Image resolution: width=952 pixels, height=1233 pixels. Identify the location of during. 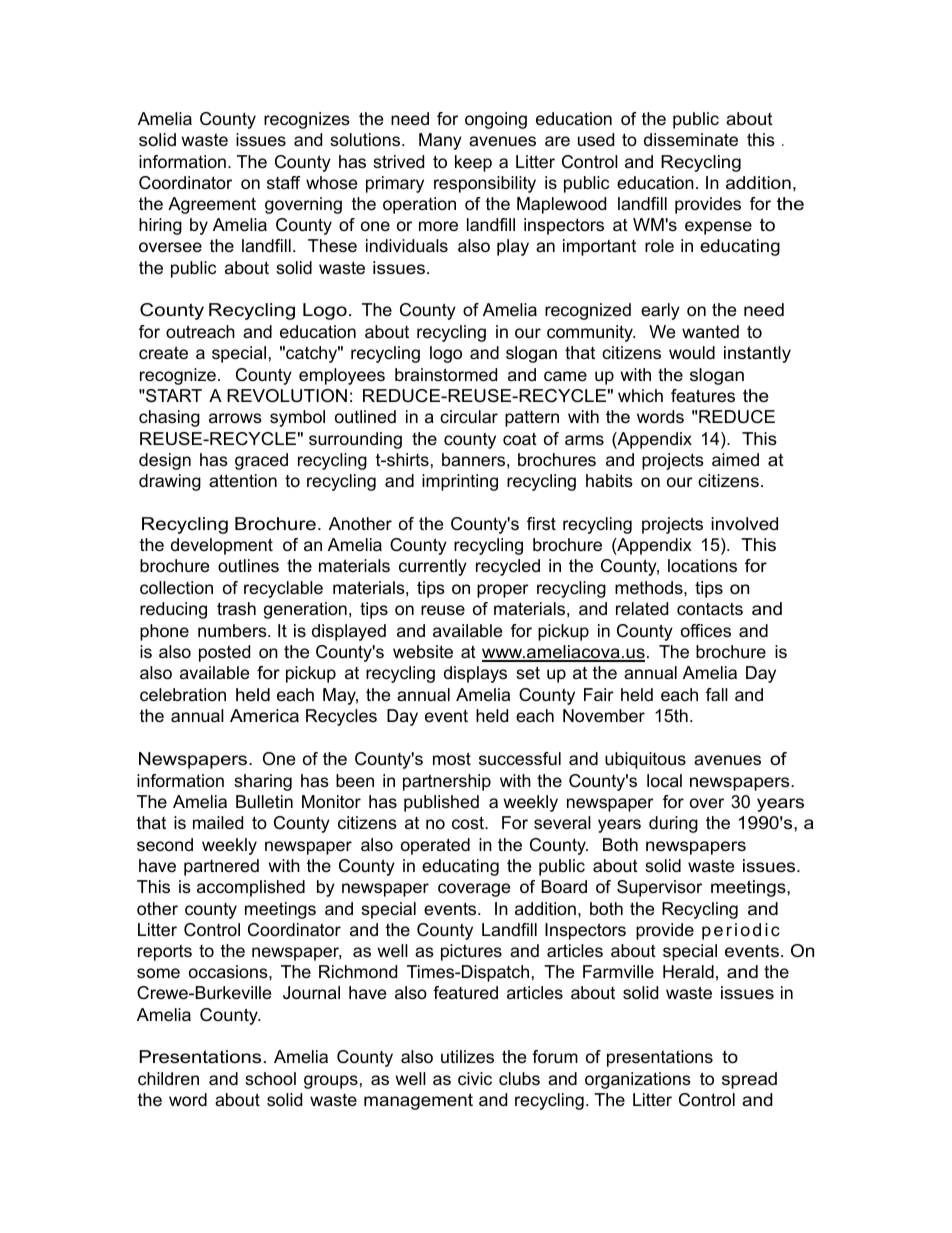
(673, 824).
